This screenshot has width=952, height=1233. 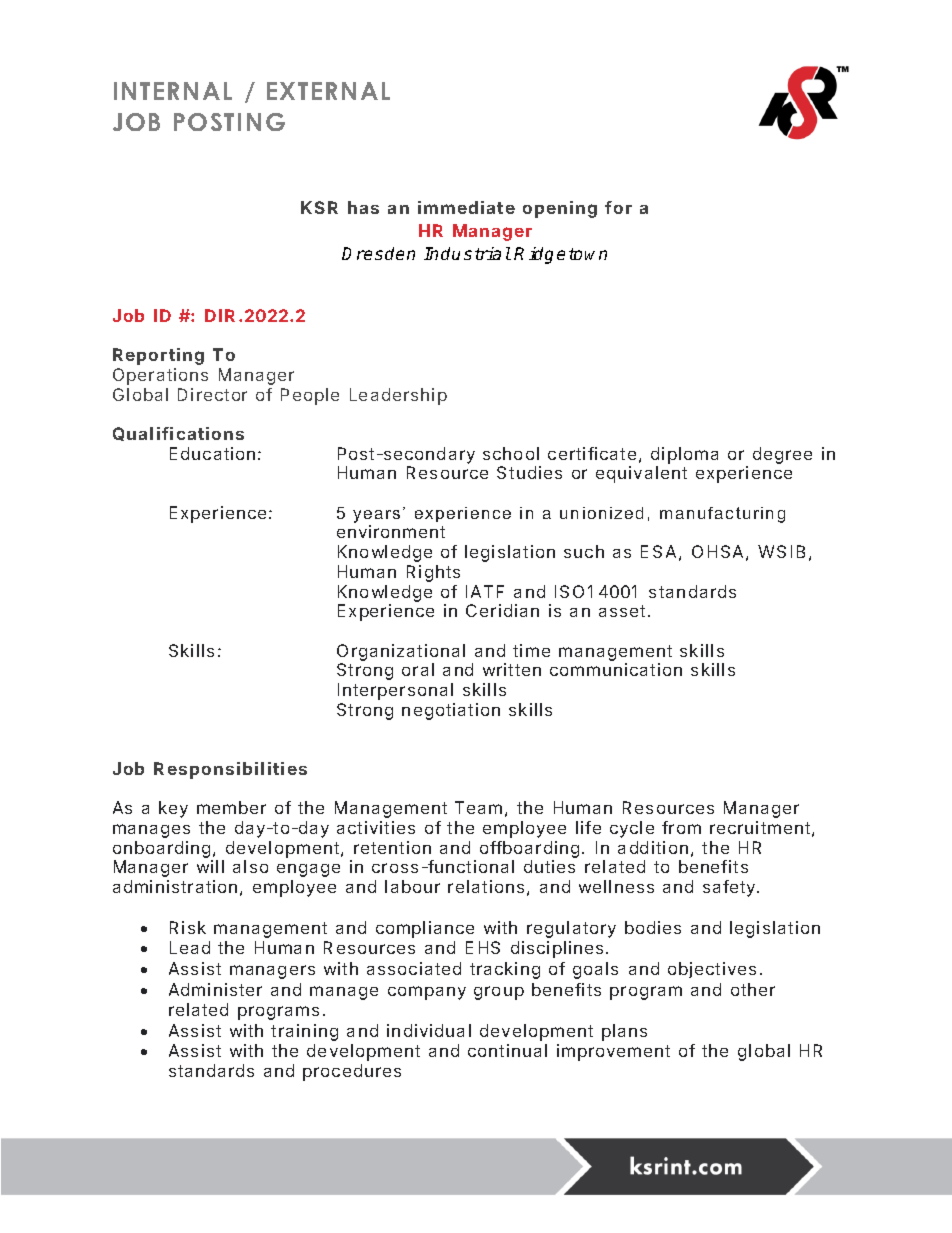 I want to click on ESA, so click(x=658, y=551).
